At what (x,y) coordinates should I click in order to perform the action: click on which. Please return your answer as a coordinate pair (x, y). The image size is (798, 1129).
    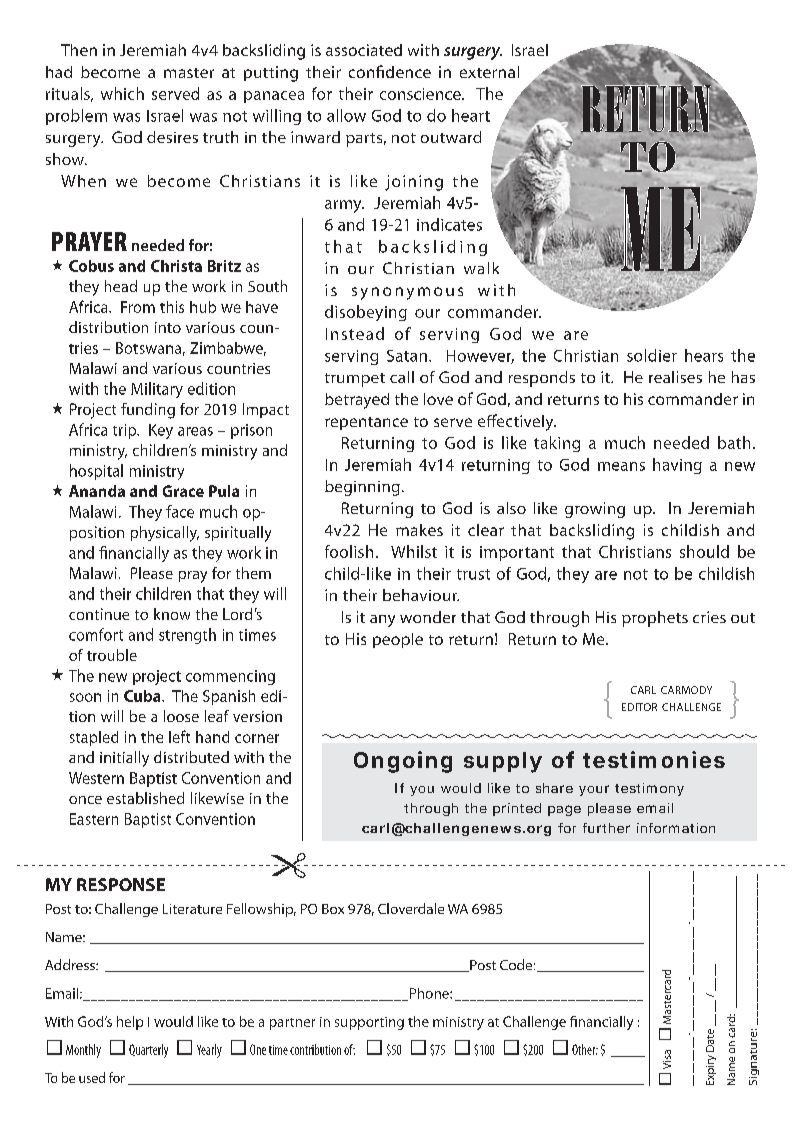
    Looking at the image, I should click on (122, 93).
